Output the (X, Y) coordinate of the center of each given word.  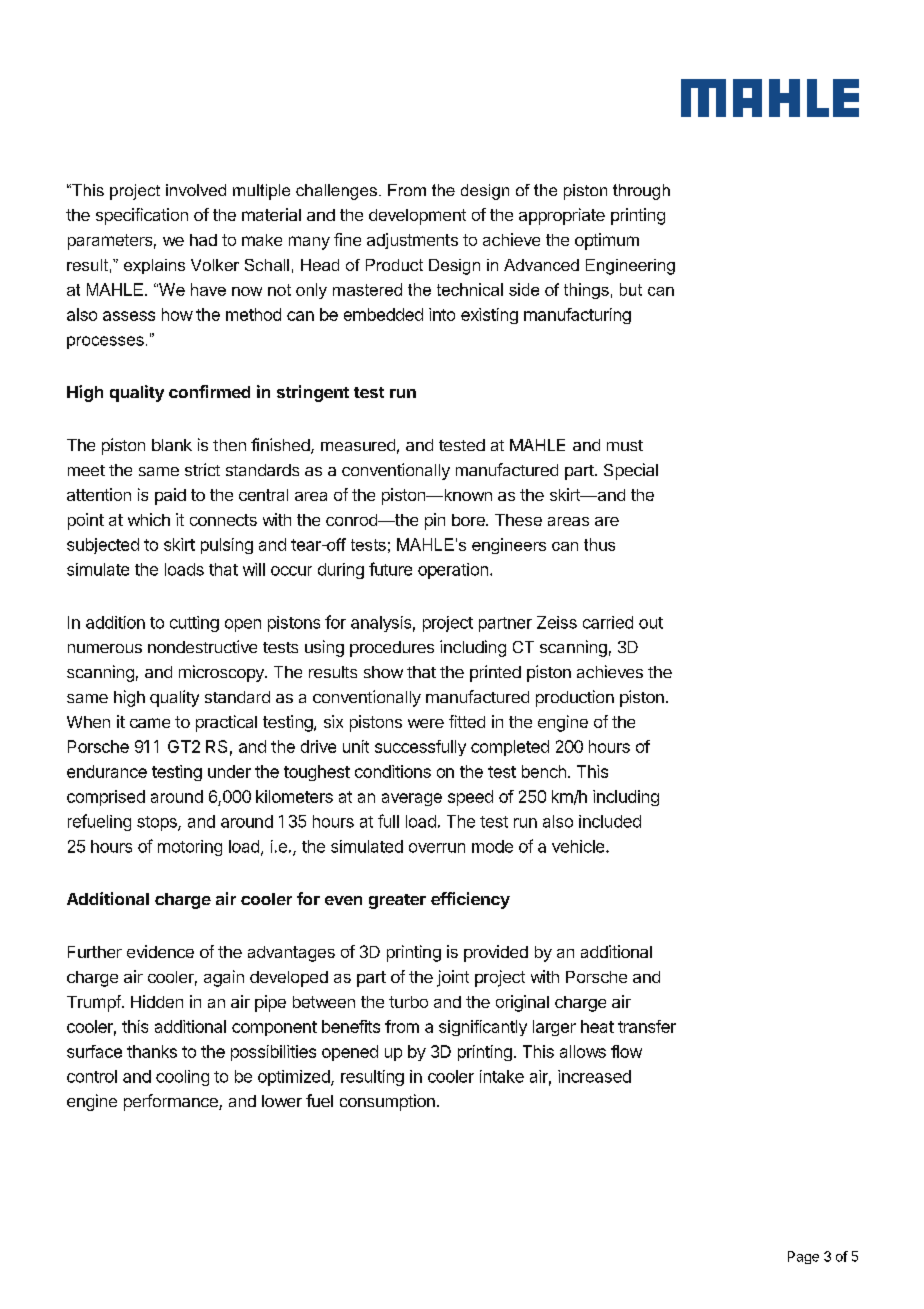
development (417, 217)
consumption (387, 1102)
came (150, 723)
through (641, 192)
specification (142, 216)
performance (172, 1102)
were (426, 723)
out (651, 623)
